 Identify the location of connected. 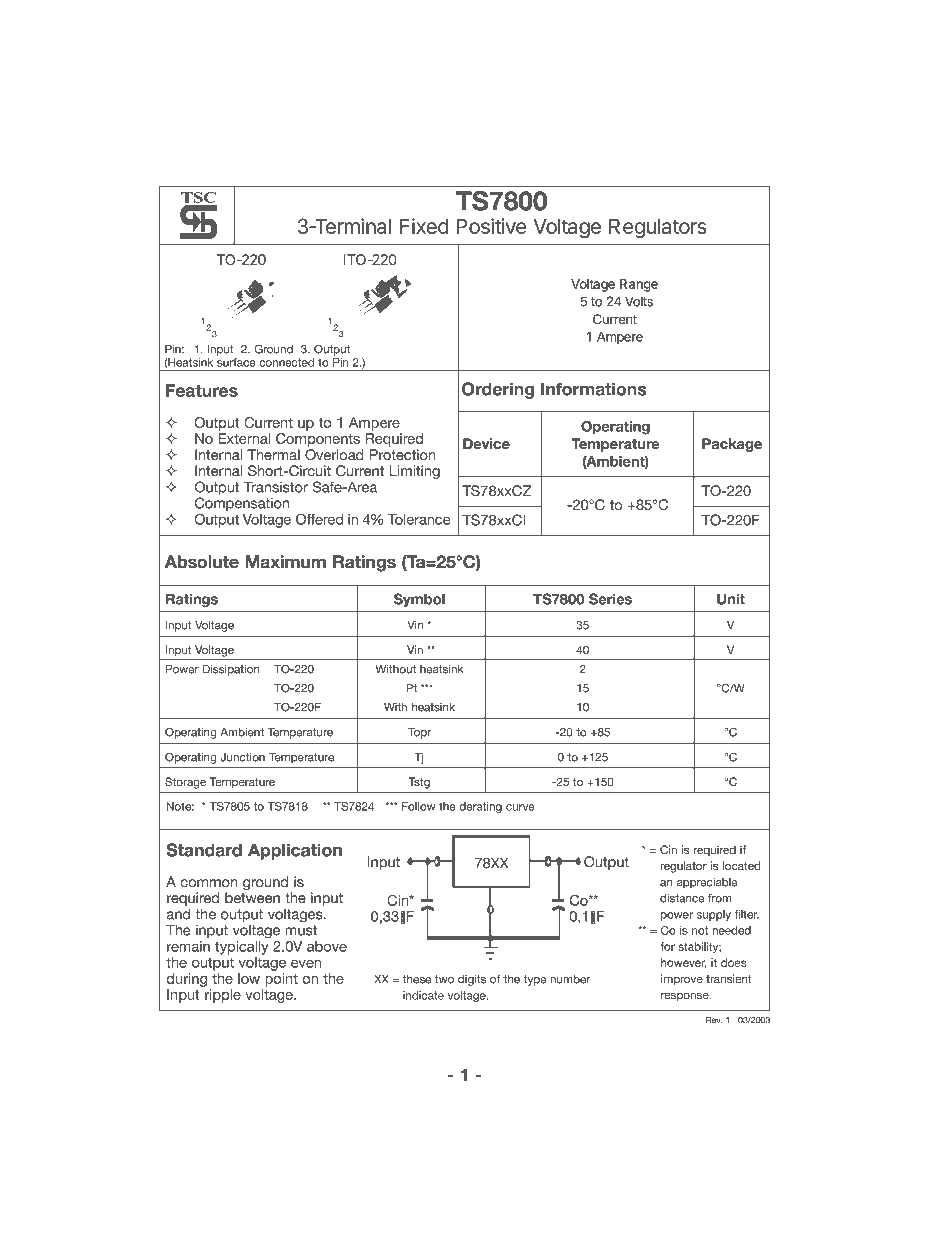
(286, 362).
